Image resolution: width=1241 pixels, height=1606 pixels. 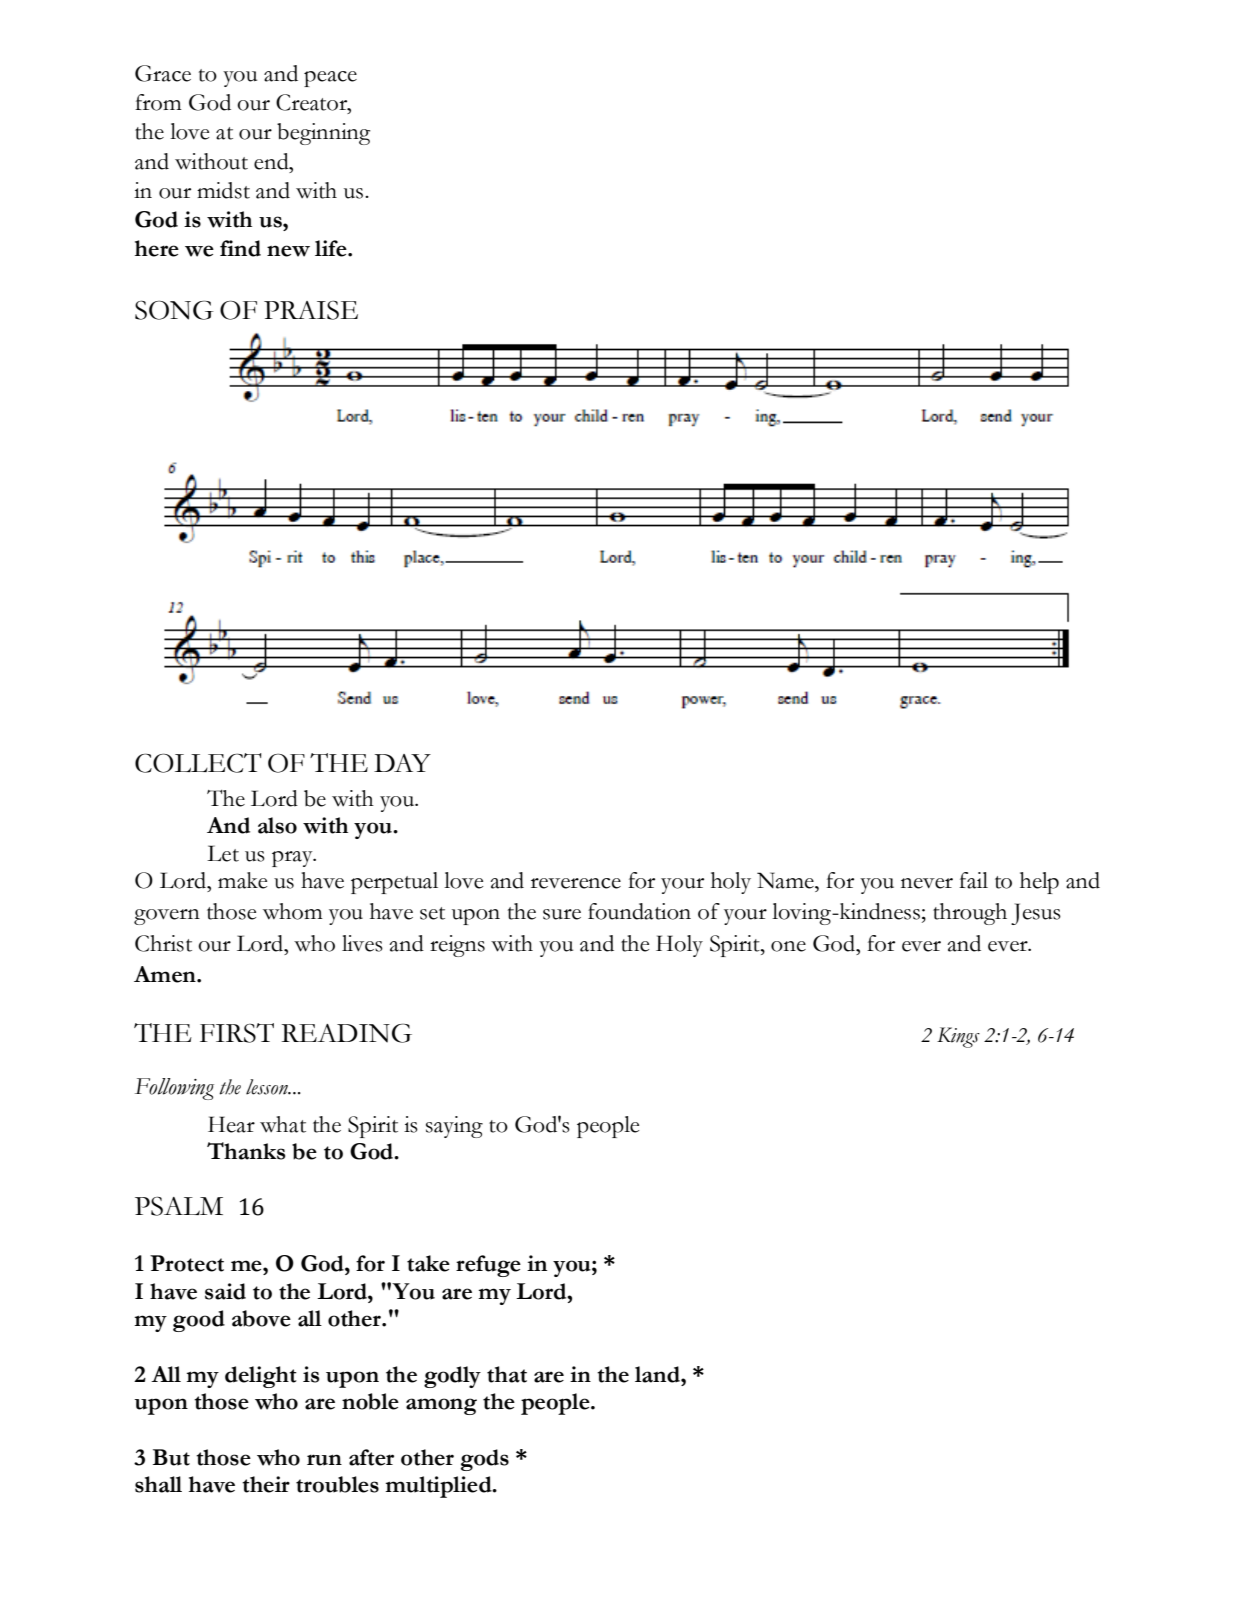 I want to click on COLLECT, so click(x=198, y=763).
